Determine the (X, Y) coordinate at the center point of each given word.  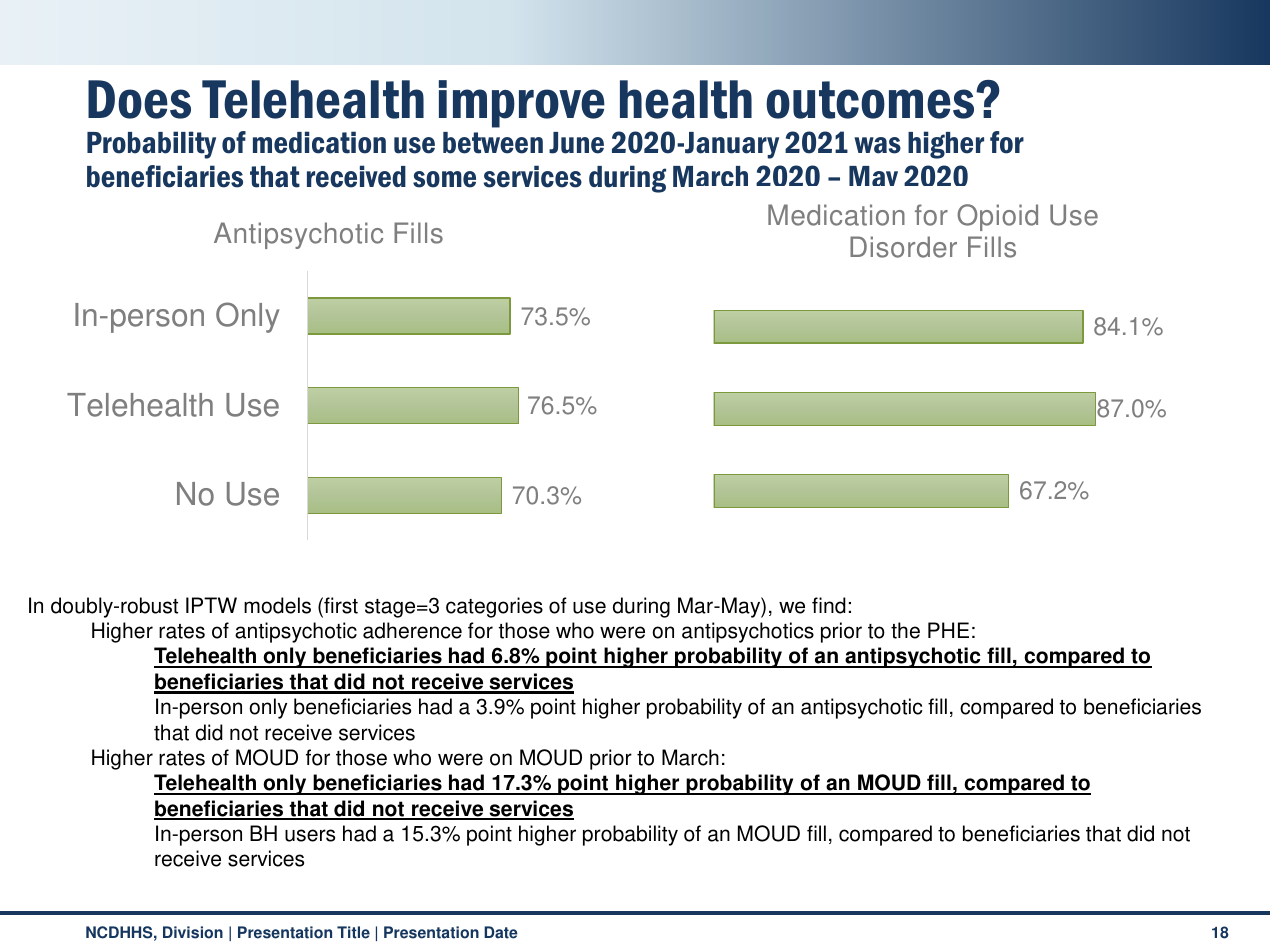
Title (353, 932)
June (576, 143)
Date (501, 932)
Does (139, 99)
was (877, 145)
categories (494, 607)
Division (193, 932)
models (277, 605)
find (829, 605)
